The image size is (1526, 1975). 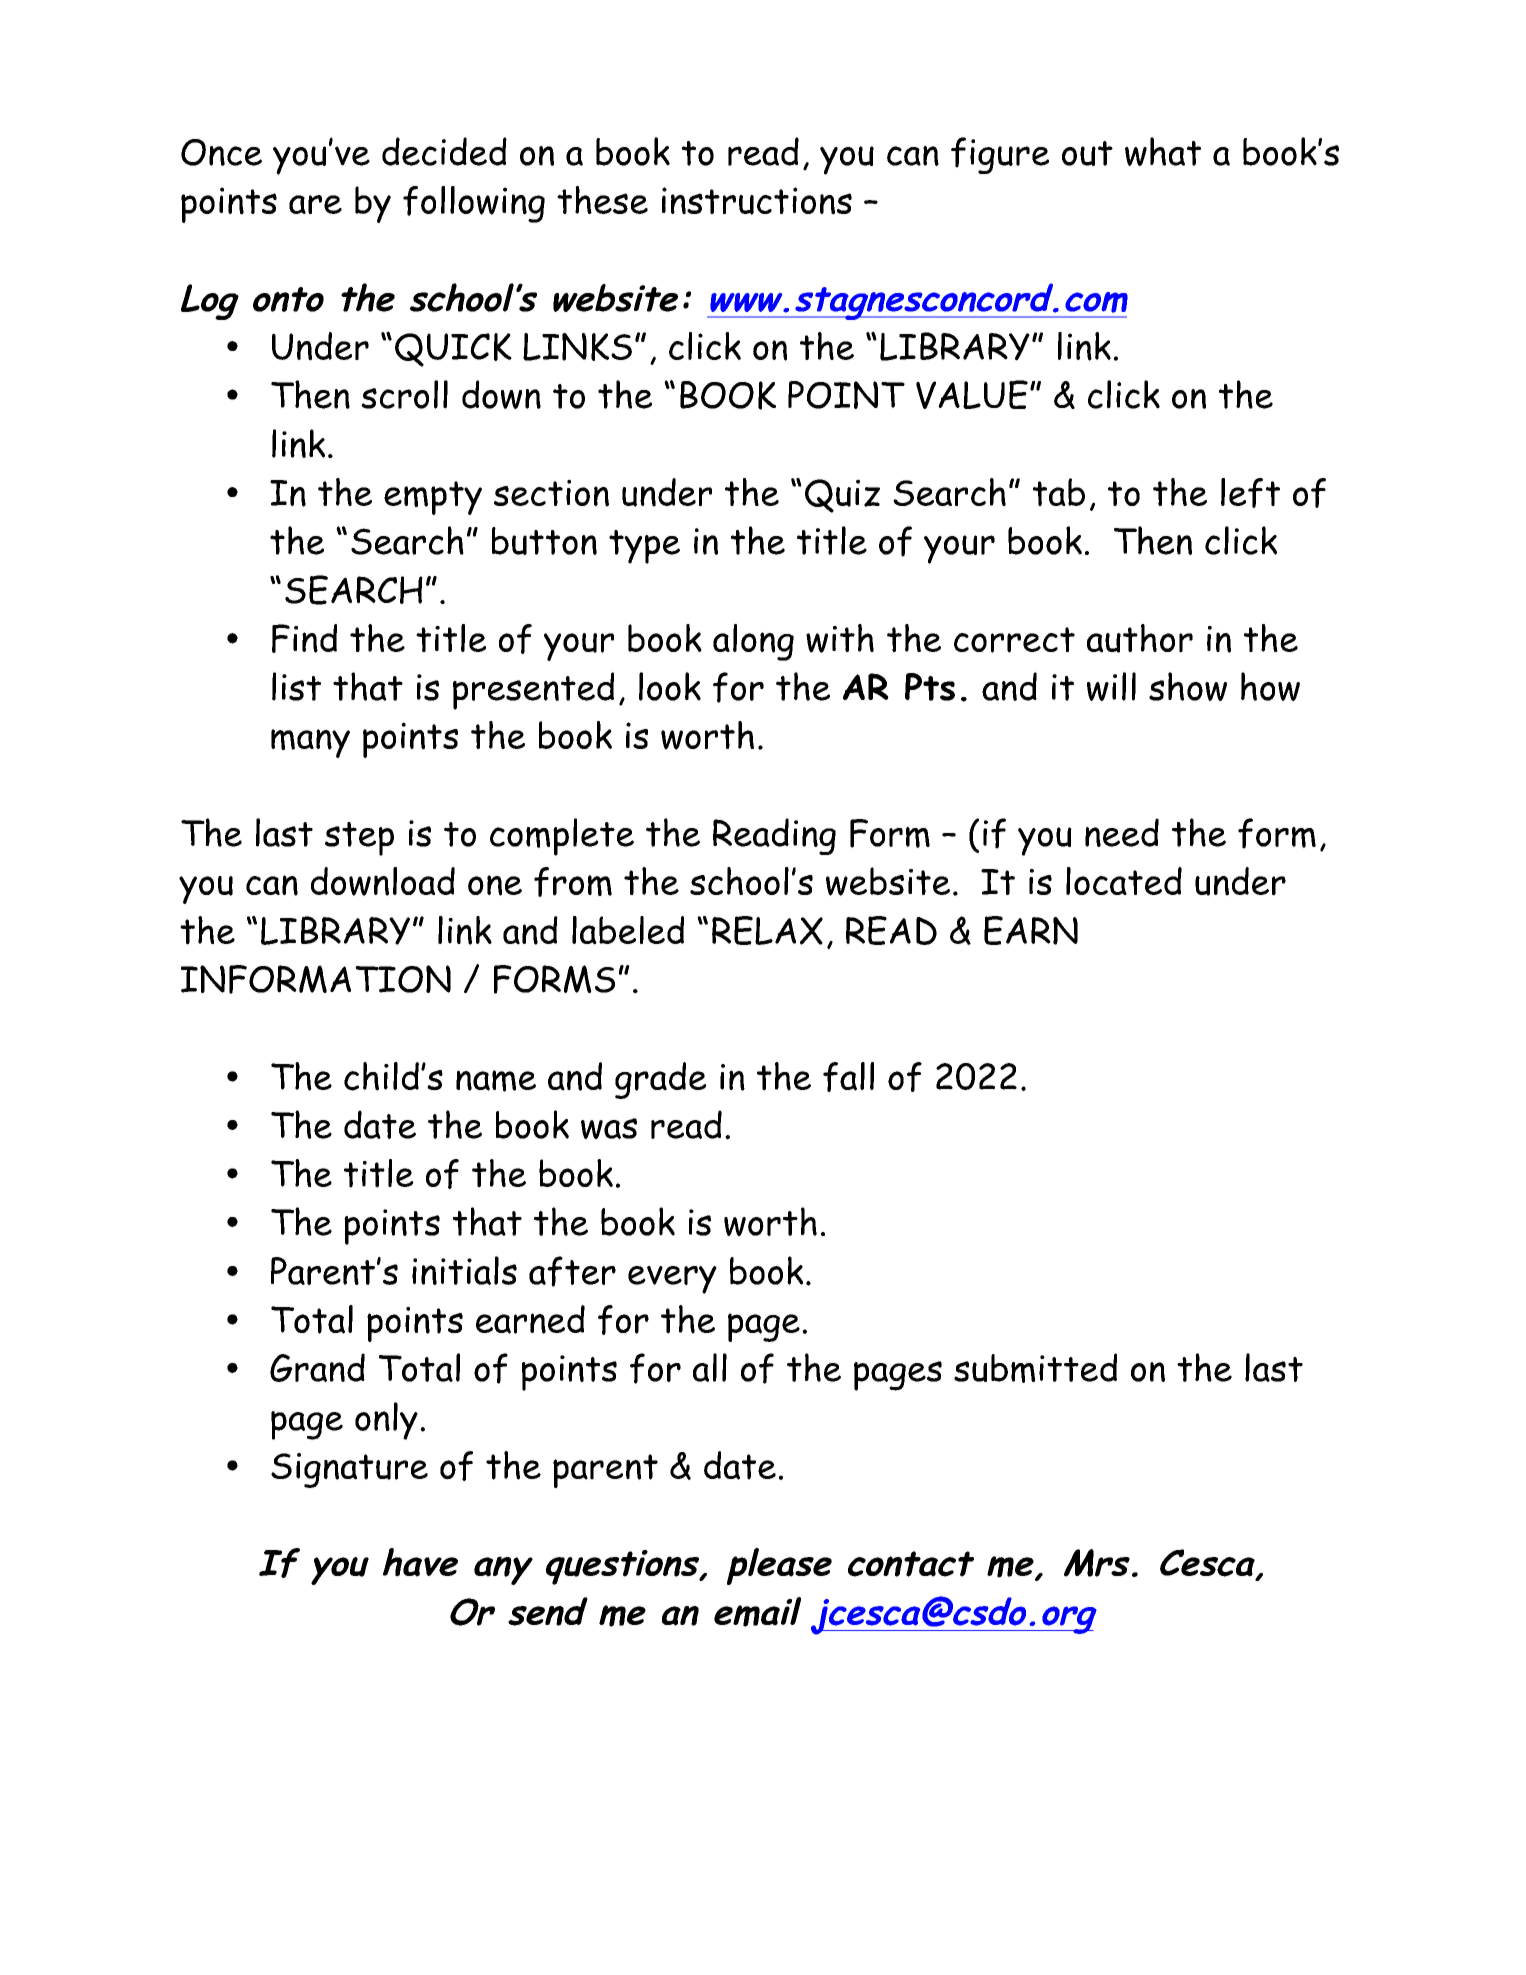 What do you see at coordinates (672, 1280) in the image?
I see `every` at bounding box center [672, 1280].
